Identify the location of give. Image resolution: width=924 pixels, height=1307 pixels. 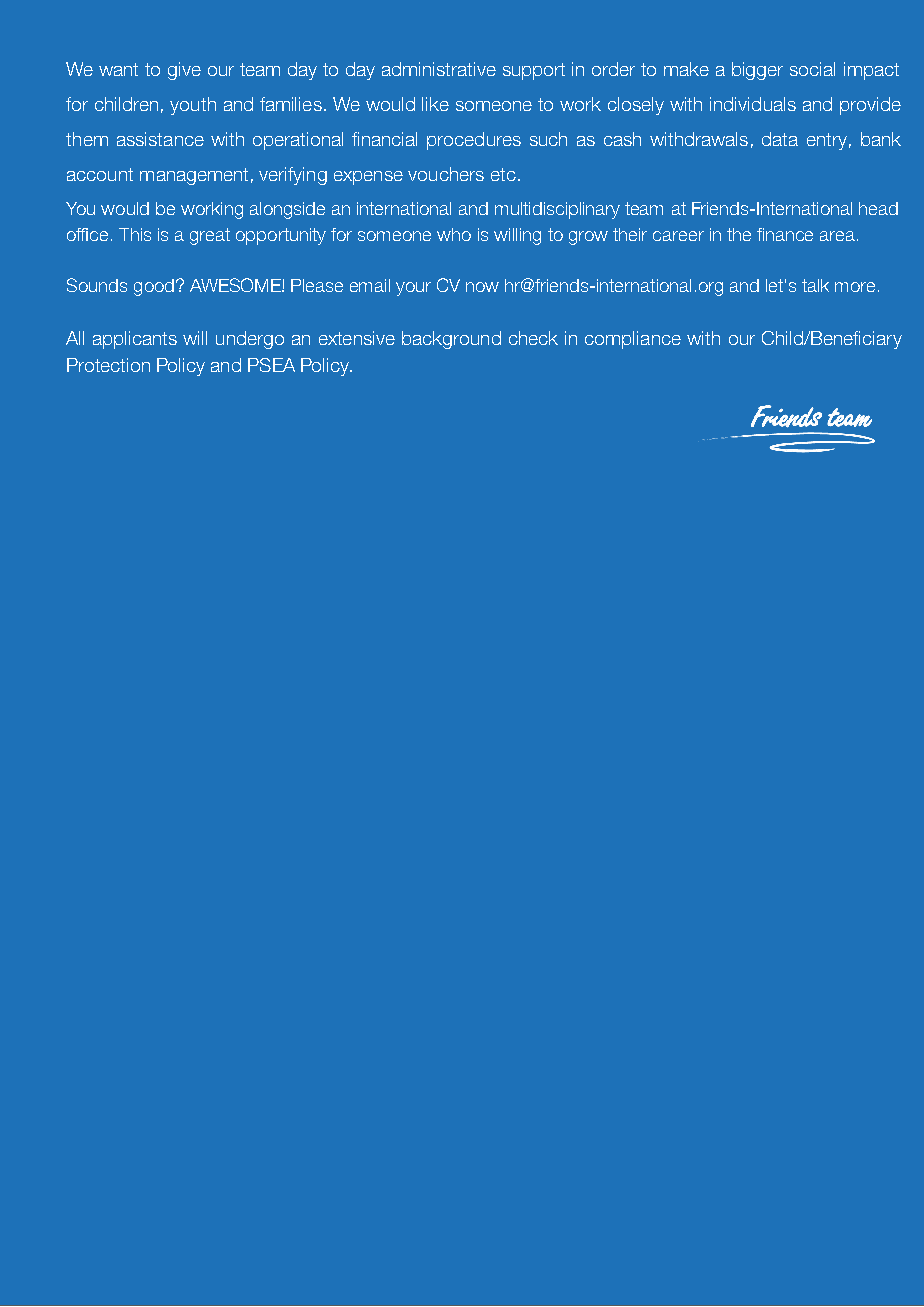
(184, 71).
